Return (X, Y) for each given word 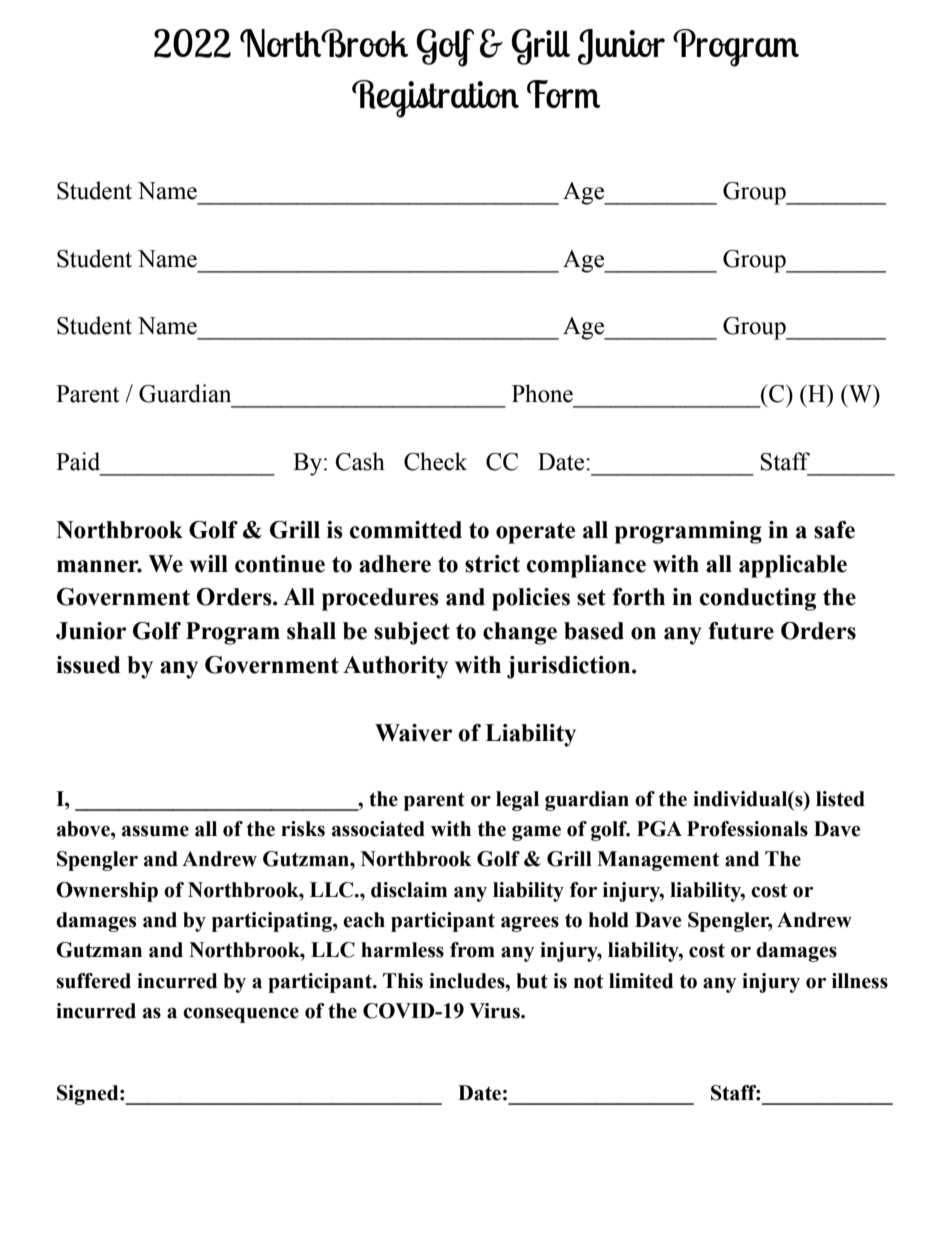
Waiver (413, 733)
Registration (435, 99)
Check (435, 461)
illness (860, 981)
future (741, 631)
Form (563, 94)
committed (406, 530)
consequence (241, 1015)
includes (468, 981)
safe (834, 530)
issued (88, 665)
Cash (360, 461)
